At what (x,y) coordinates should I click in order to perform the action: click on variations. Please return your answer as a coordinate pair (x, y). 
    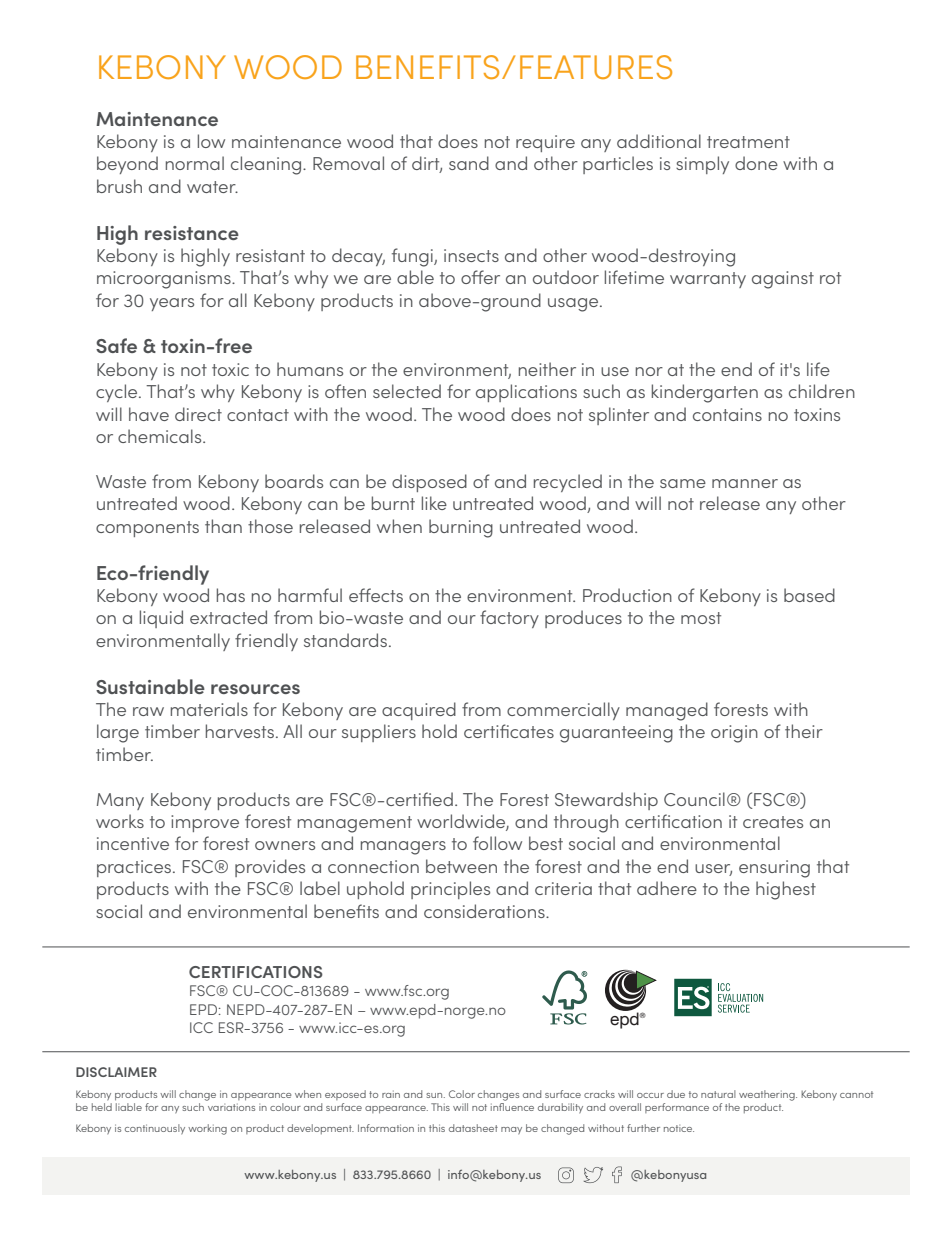
    Looking at the image, I should click on (231, 1107).
